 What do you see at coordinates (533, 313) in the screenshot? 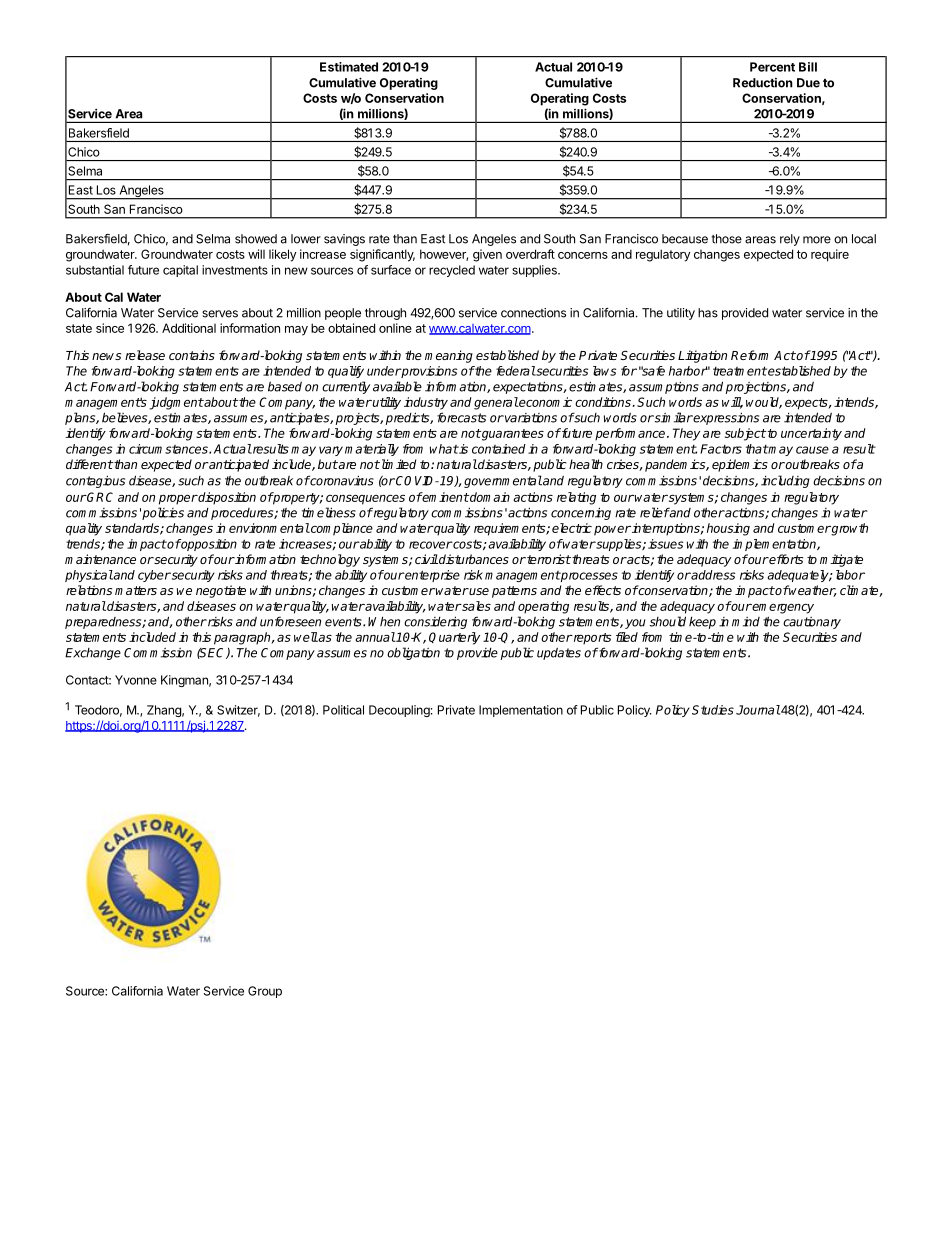
I see `connections` at bounding box center [533, 313].
